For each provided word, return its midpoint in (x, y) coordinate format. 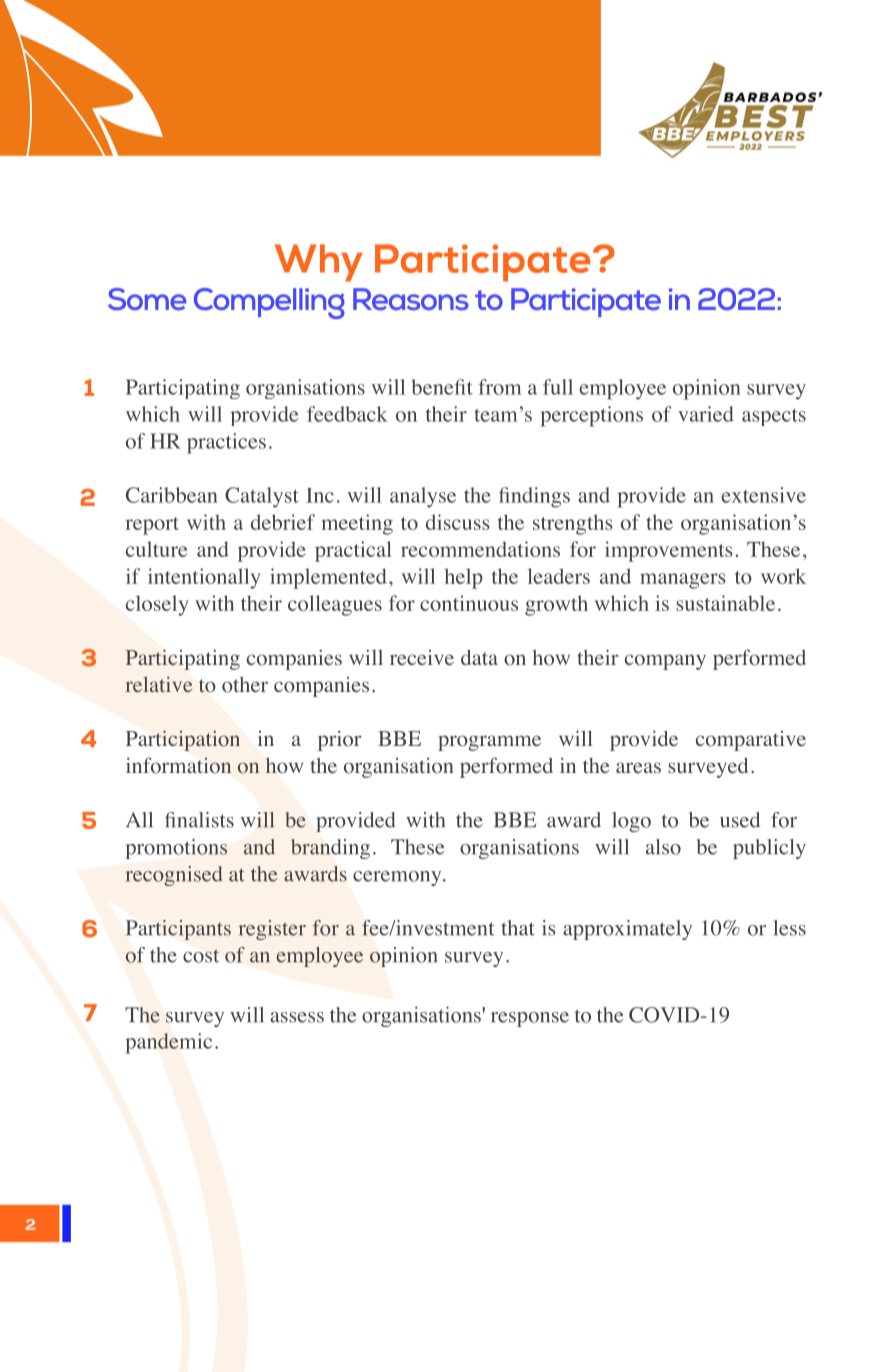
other (245, 685)
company (665, 662)
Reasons (411, 299)
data (479, 657)
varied (706, 414)
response (530, 1019)
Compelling (269, 303)
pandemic (168, 1043)
